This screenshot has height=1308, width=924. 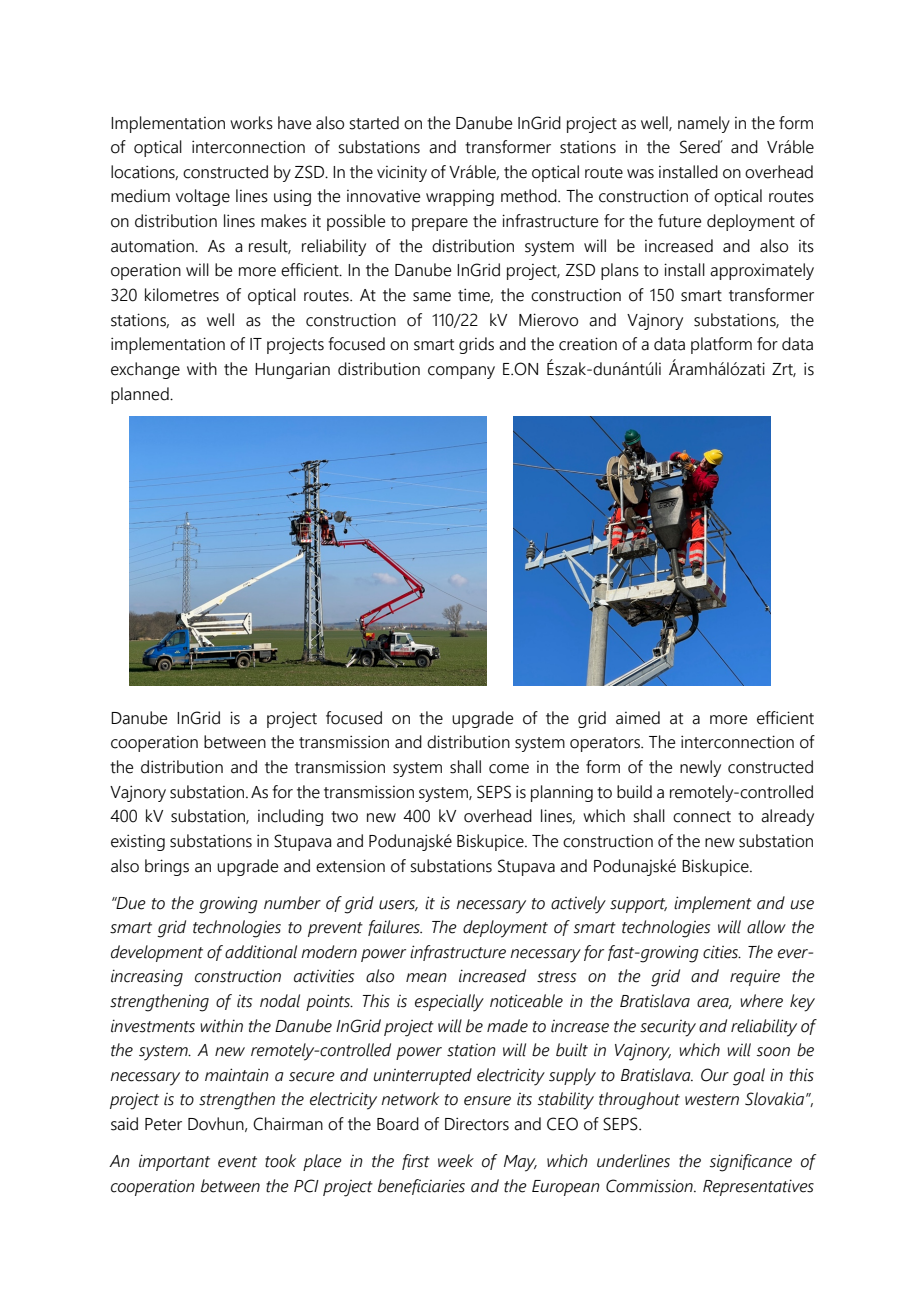 I want to click on come, so click(x=509, y=769).
